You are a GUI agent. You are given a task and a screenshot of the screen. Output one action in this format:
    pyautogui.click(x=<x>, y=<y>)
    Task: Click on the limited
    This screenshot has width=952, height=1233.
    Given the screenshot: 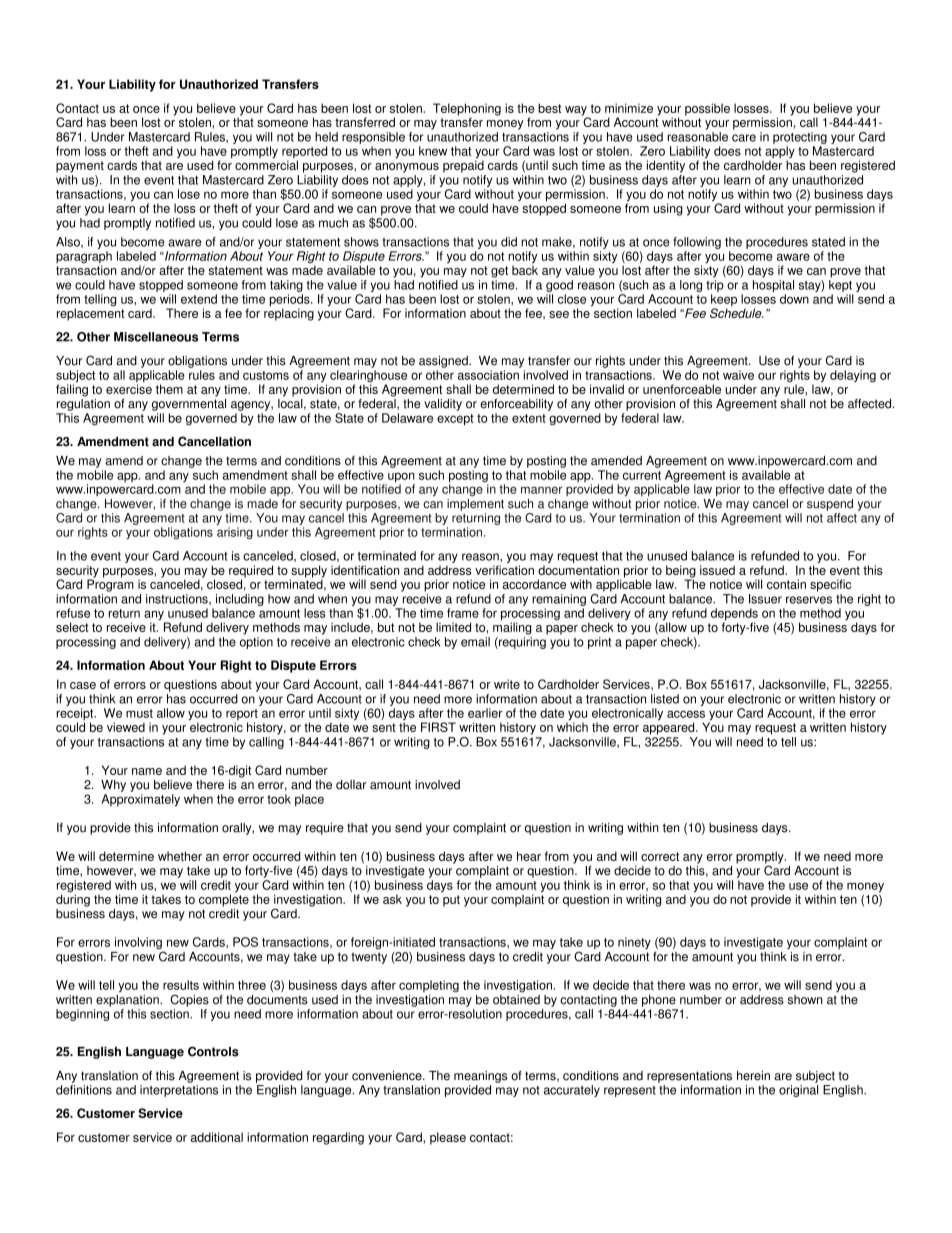 What is the action you would take?
    pyautogui.click(x=453, y=627)
